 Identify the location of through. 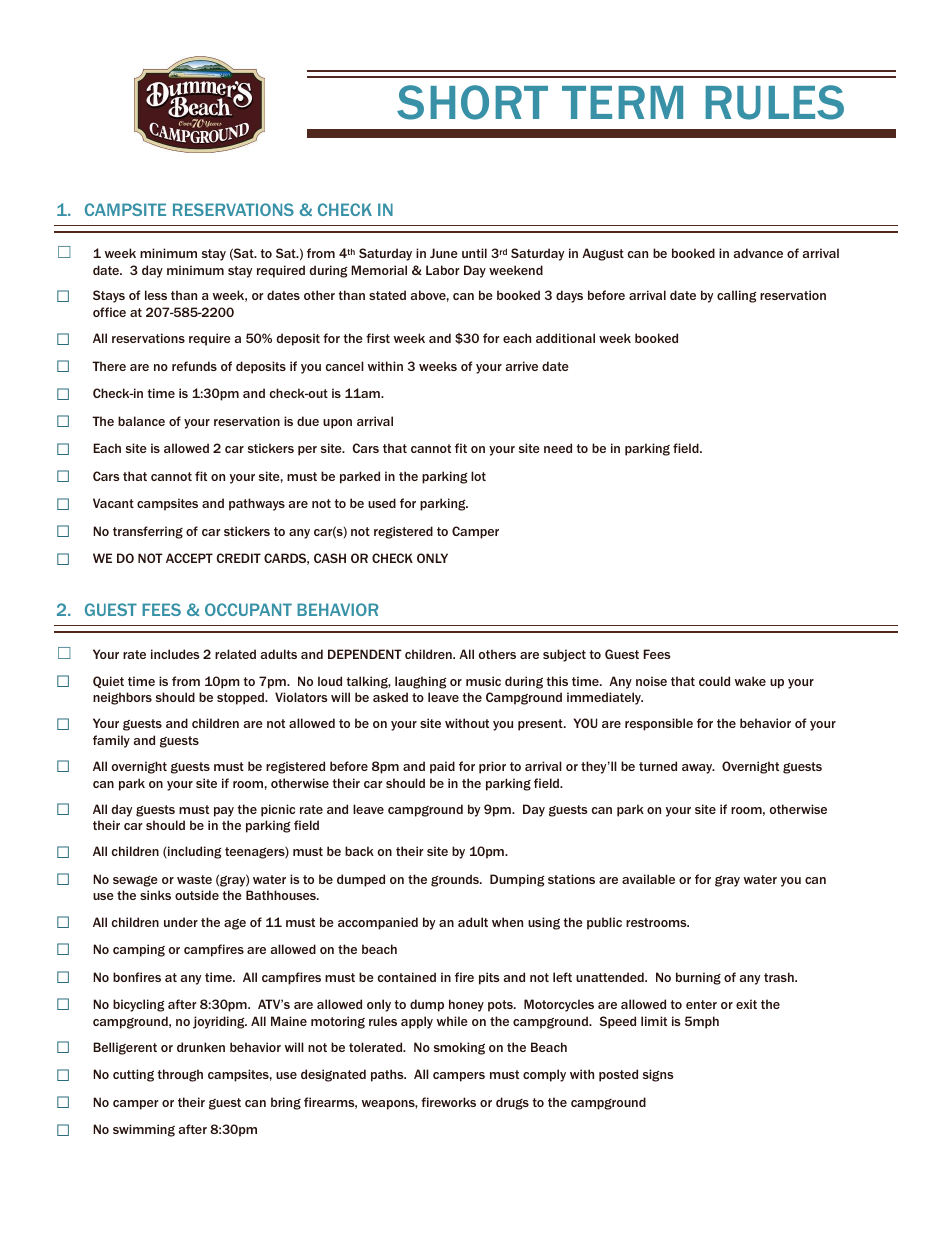
(180, 1075).
